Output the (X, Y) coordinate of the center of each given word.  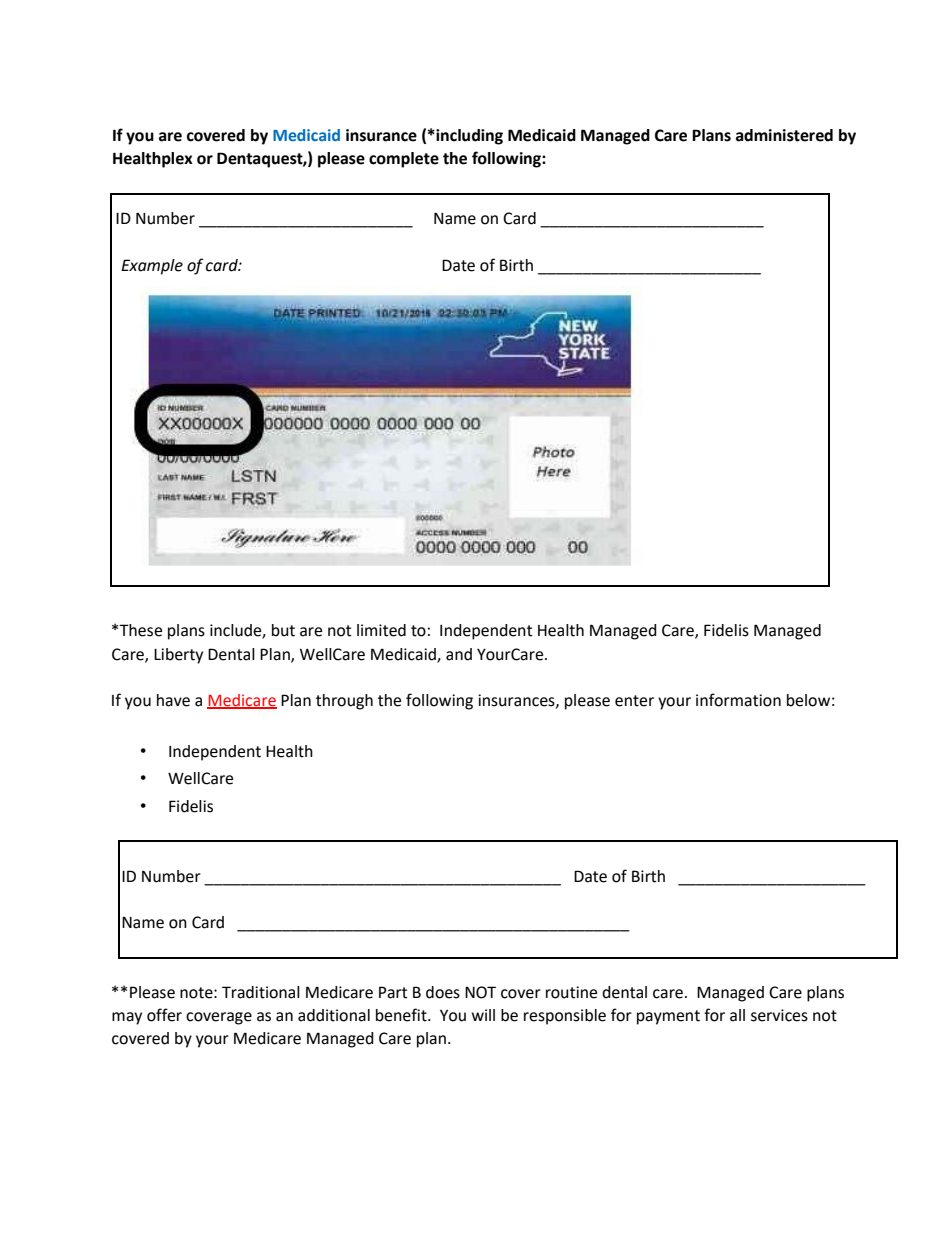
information (738, 700)
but (283, 630)
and (459, 654)
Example (152, 267)
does (443, 992)
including (468, 137)
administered (784, 135)
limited (381, 630)
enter (634, 701)
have (173, 700)
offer (164, 1015)
